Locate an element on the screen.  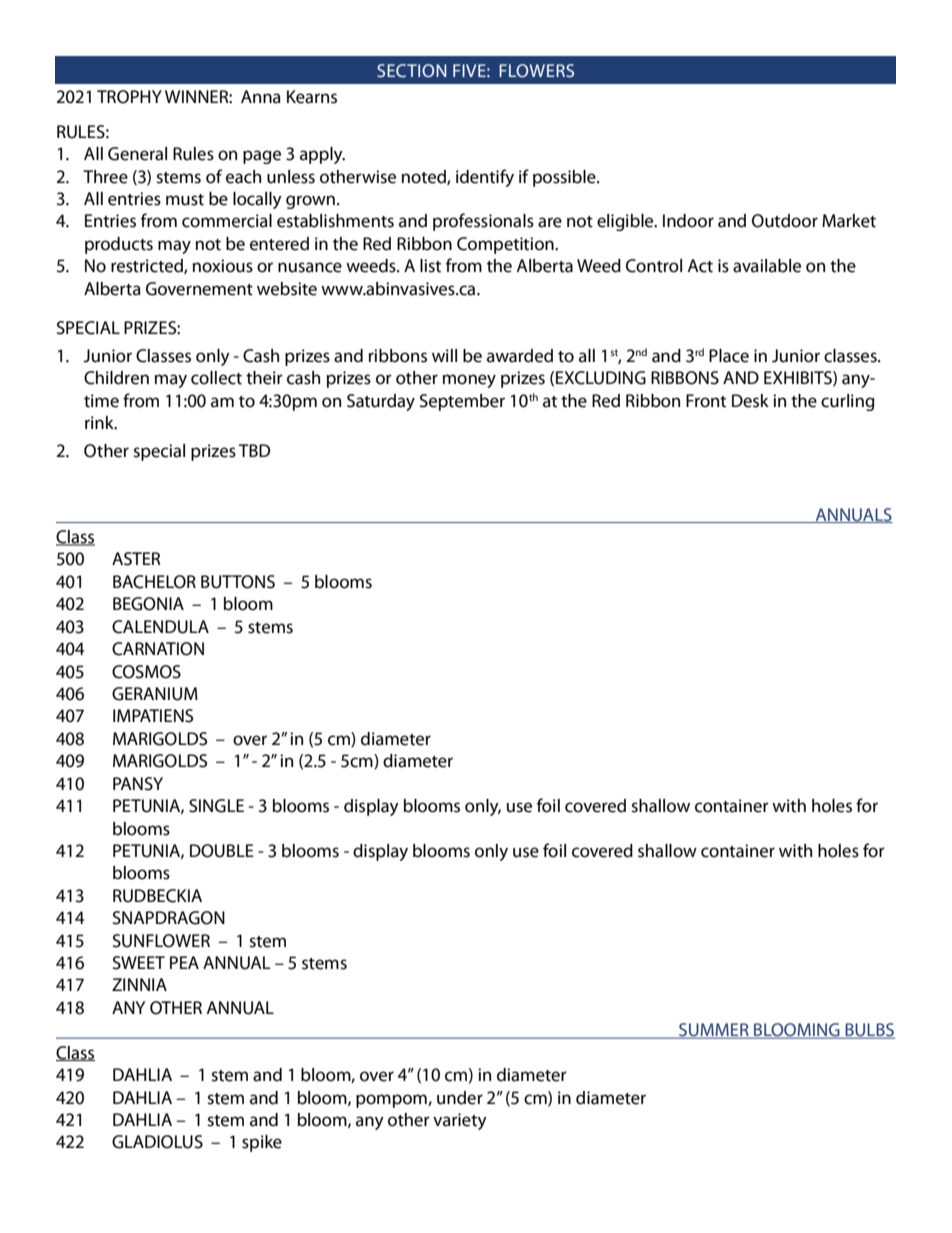
Desk is located at coordinates (750, 401).
